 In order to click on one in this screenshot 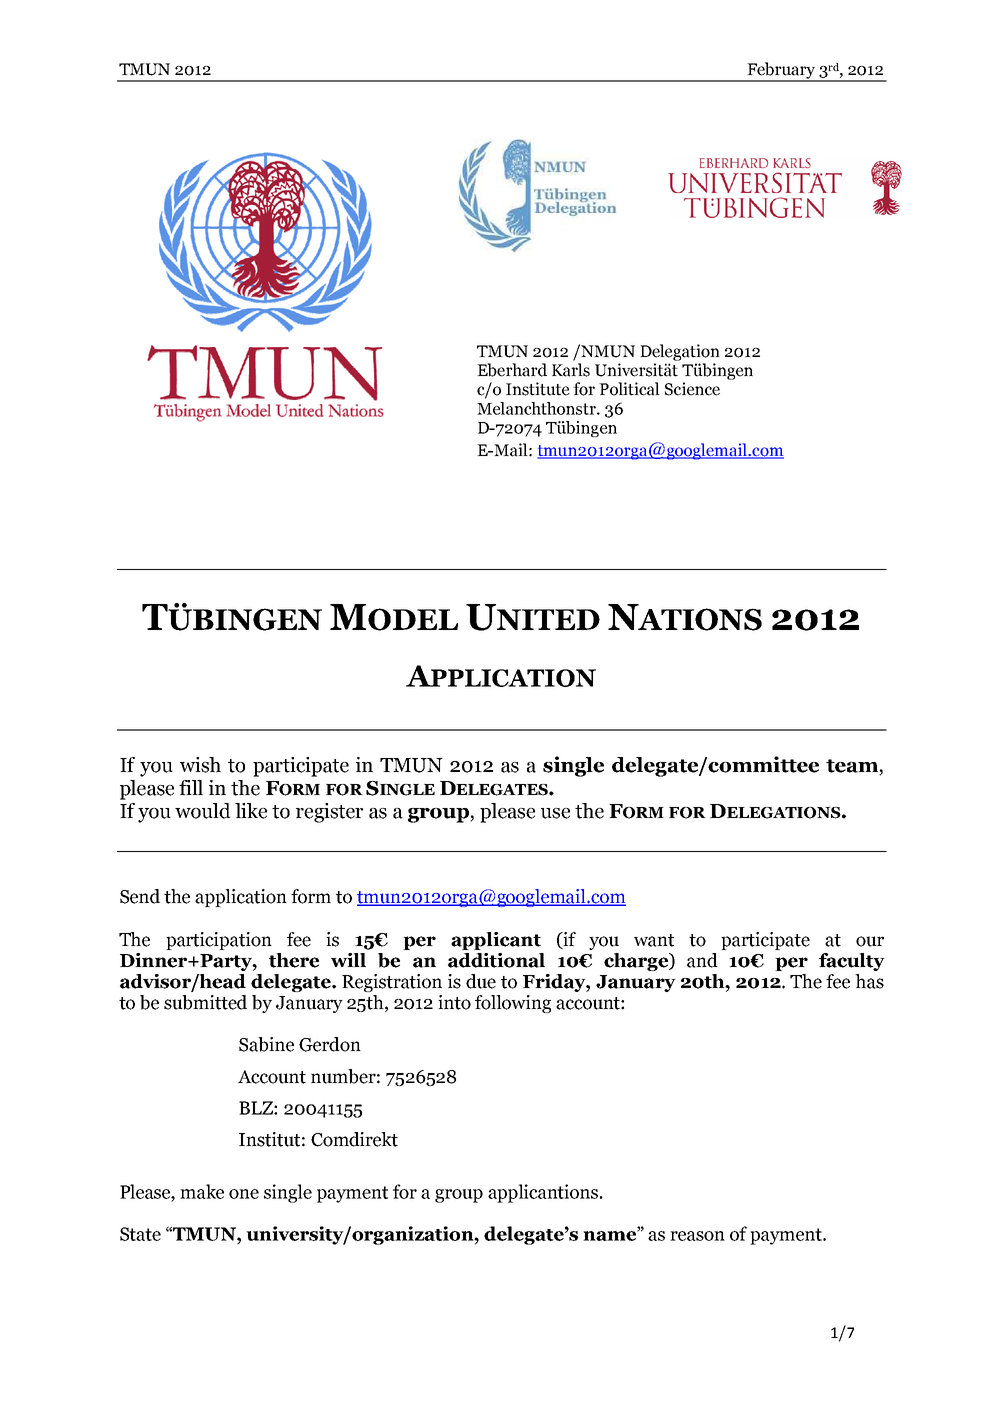, I will do `click(244, 1194)`.
